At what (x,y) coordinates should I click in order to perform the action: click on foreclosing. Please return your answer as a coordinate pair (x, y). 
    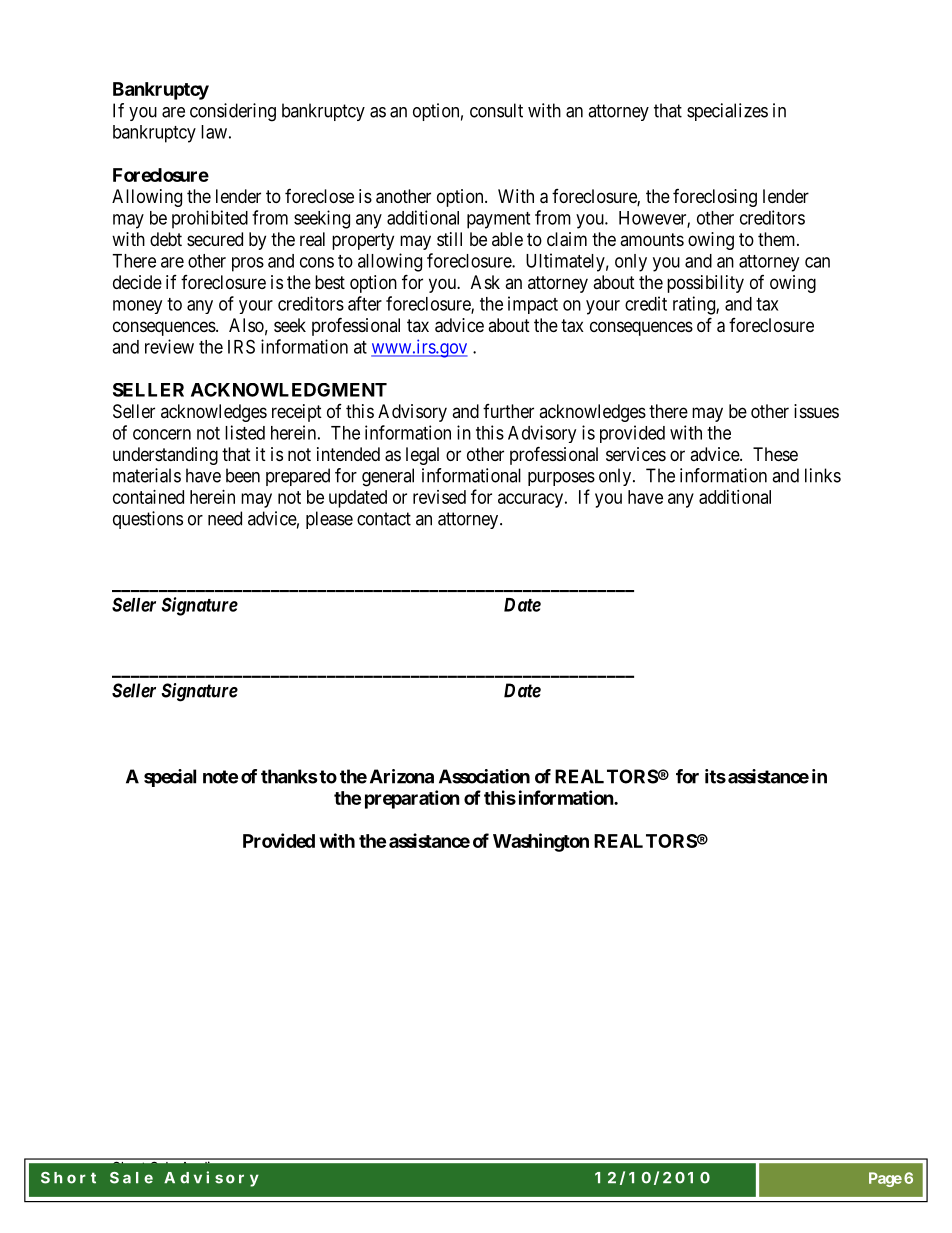
    Looking at the image, I should click on (715, 198).
